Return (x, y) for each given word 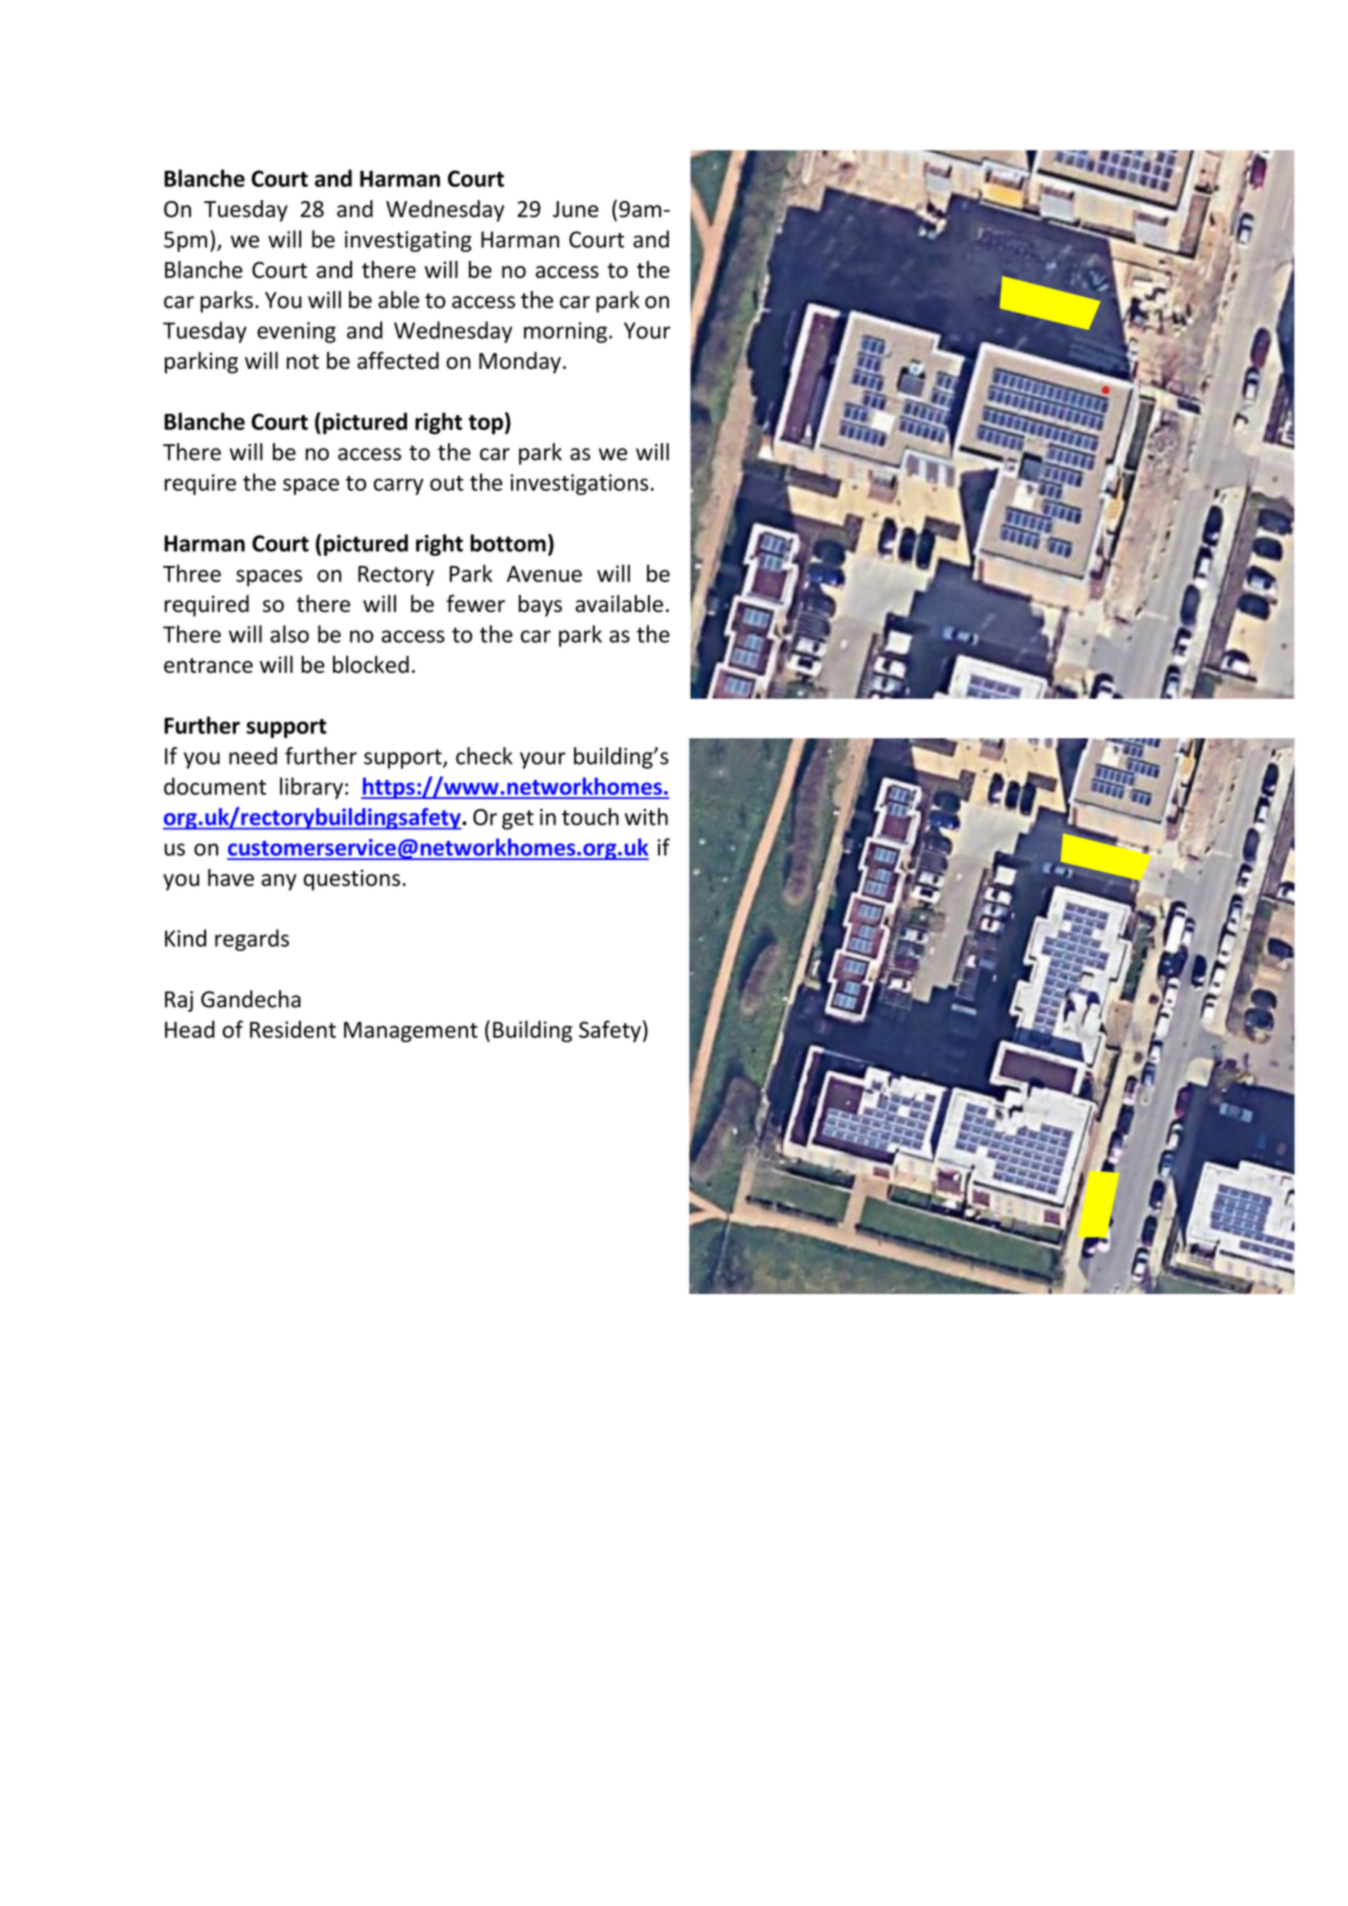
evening (296, 332)
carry (399, 486)
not (303, 361)
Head (190, 1029)
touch (590, 817)
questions (352, 880)
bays (540, 606)
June (575, 209)
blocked (371, 664)
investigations (579, 484)
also (289, 634)
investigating (408, 241)
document (215, 786)
